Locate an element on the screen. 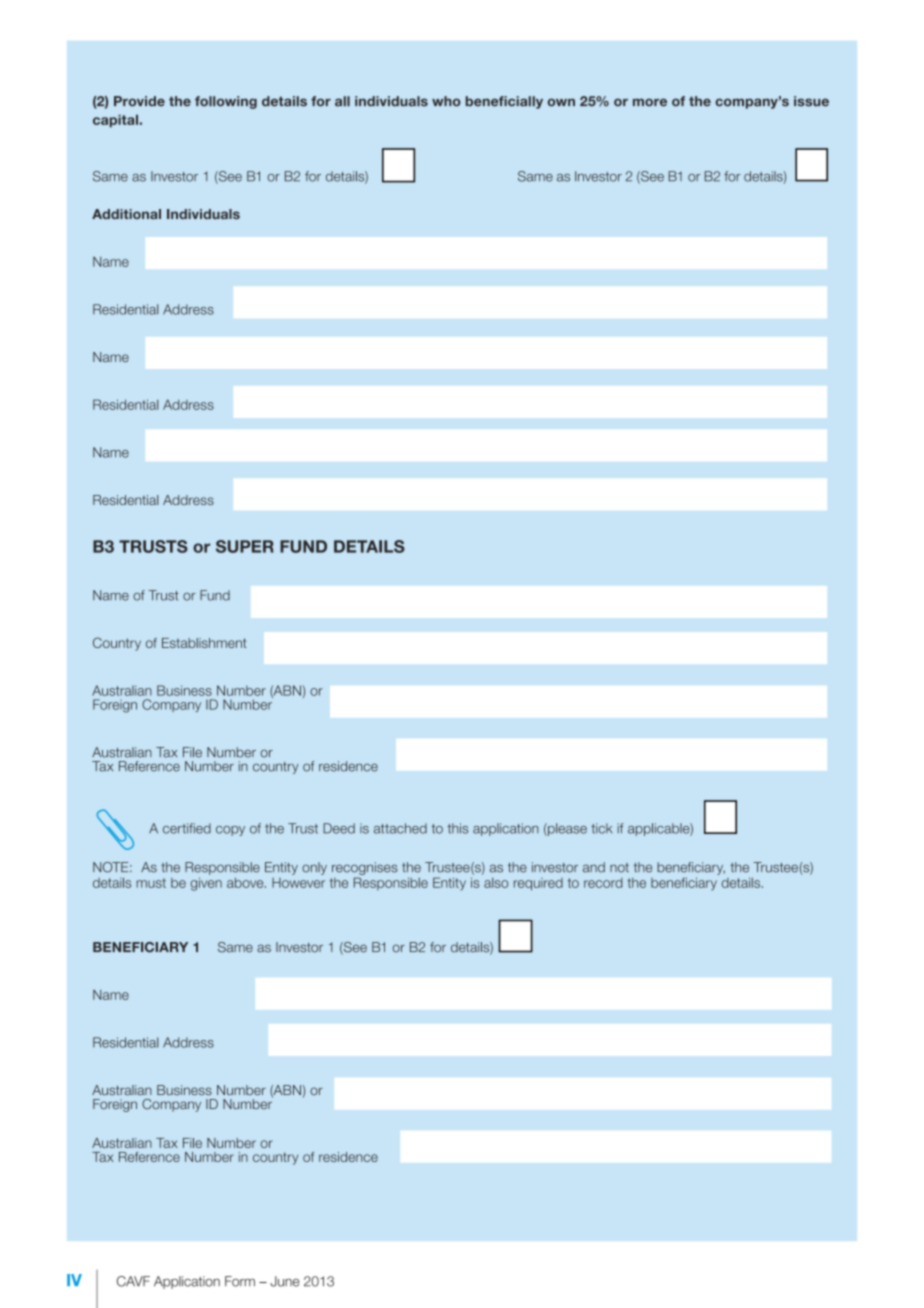  following is located at coordinates (226, 102).
